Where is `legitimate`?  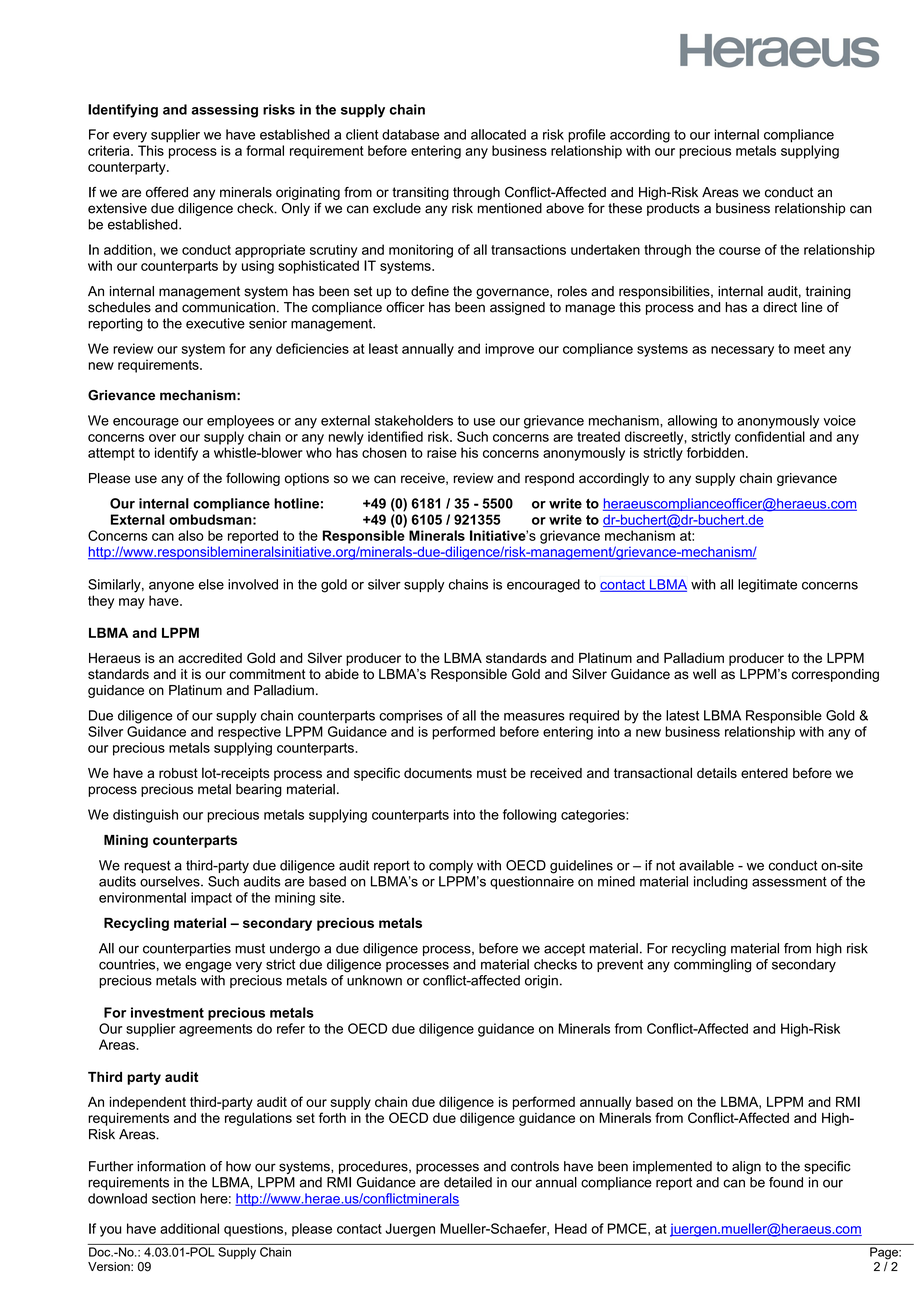 legitimate is located at coordinates (767, 586).
